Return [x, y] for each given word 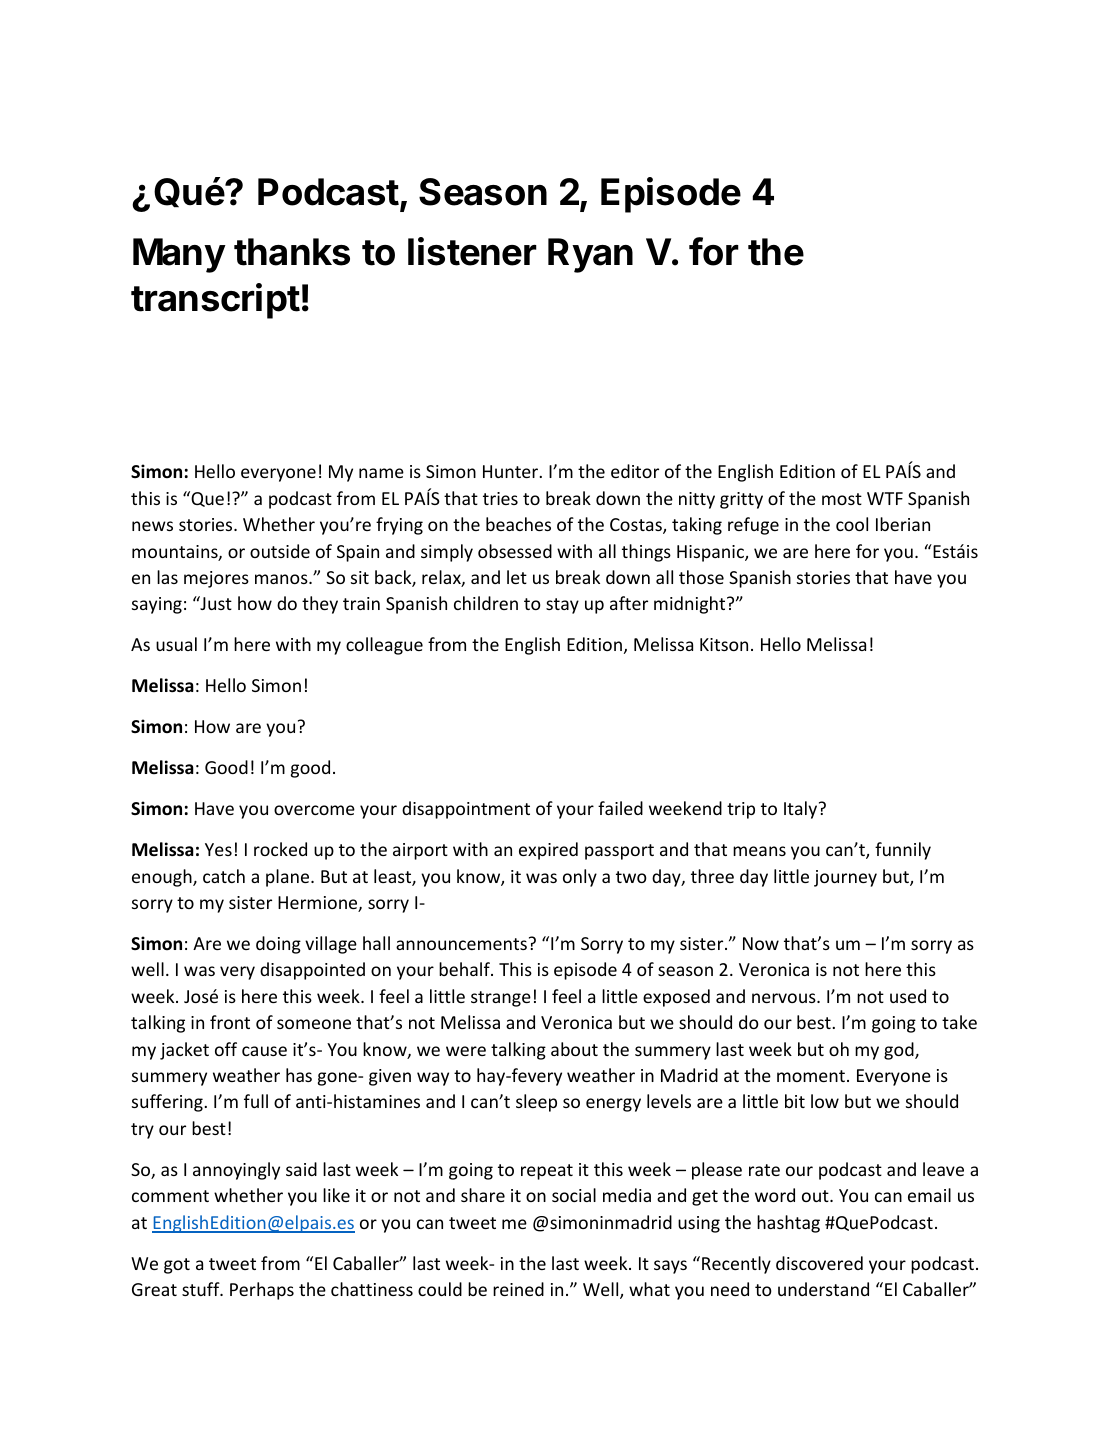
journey [845, 878]
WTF [885, 498]
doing [278, 945]
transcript [215, 301]
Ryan [590, 255]
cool [852, 524]
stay [562, 606]
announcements [461, 944]
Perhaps [262, 1291]
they [320, 605]
